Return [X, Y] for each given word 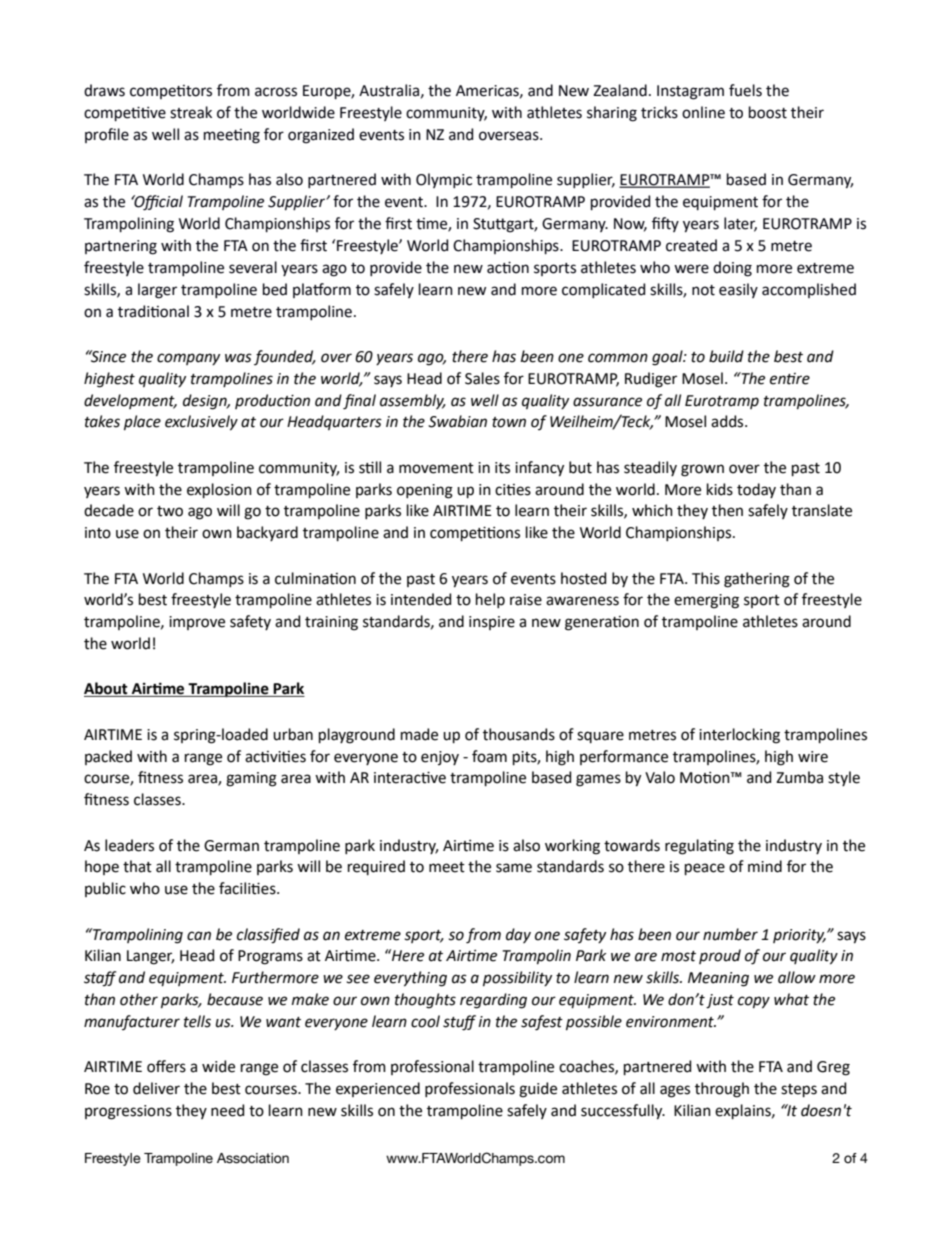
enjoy [440, 758]
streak [191, 112]
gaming [251, 779]
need [227, 1110]
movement [436, 468]
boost [768, 112]
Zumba [799, 777]
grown [702, 470]
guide [538, 1090]
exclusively [201, 423]
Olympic [444, 180]
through [722, 1090]
